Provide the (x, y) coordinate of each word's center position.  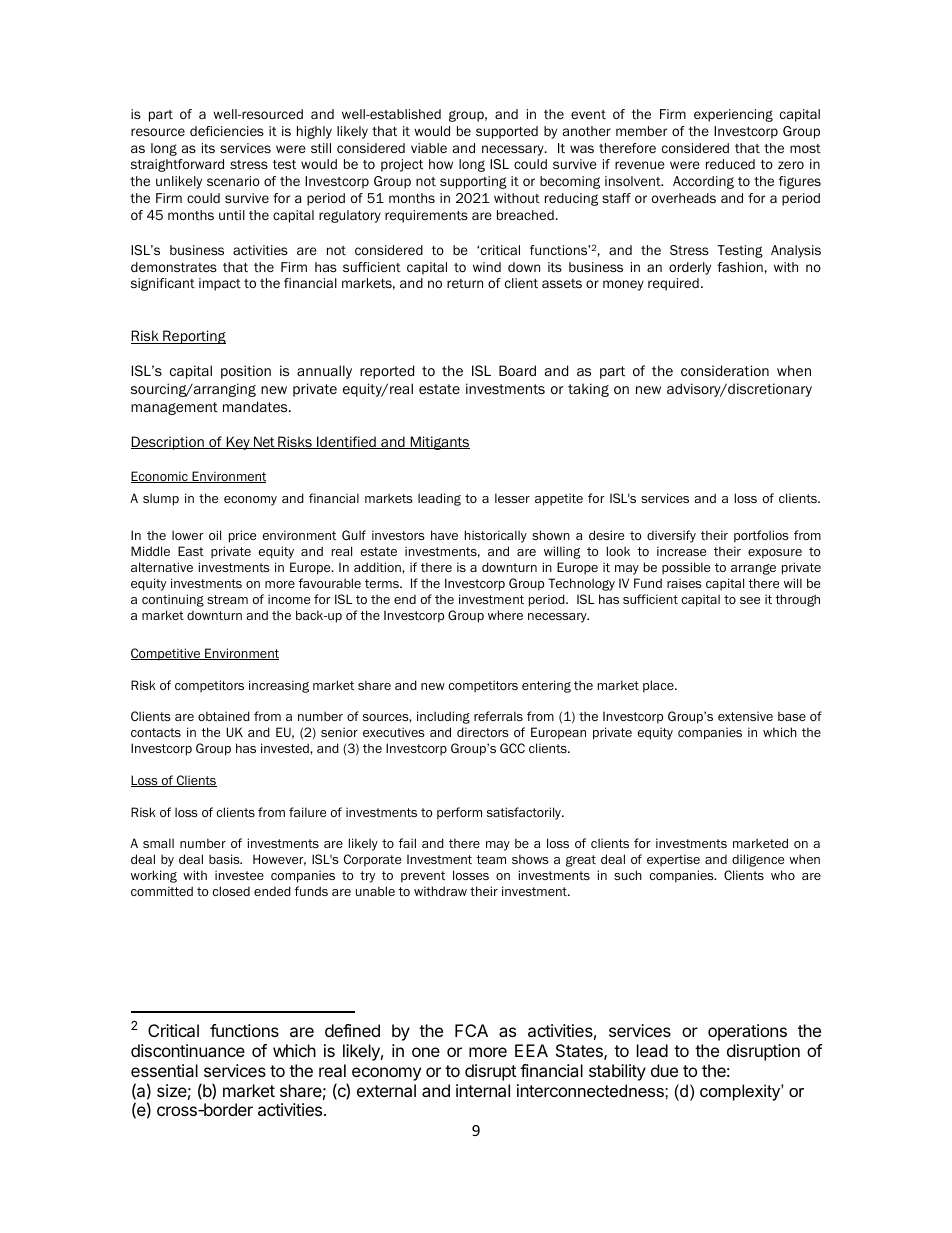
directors (483, 732)
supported (507, 132)
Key (238, 443)
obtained (224, 716)
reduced (730, 164)
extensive (745, 716)
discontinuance (188, 1050)
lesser (512, 498)
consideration (725, 371)
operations (747, 1032)
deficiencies (227, 131)
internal (483, 1090)
